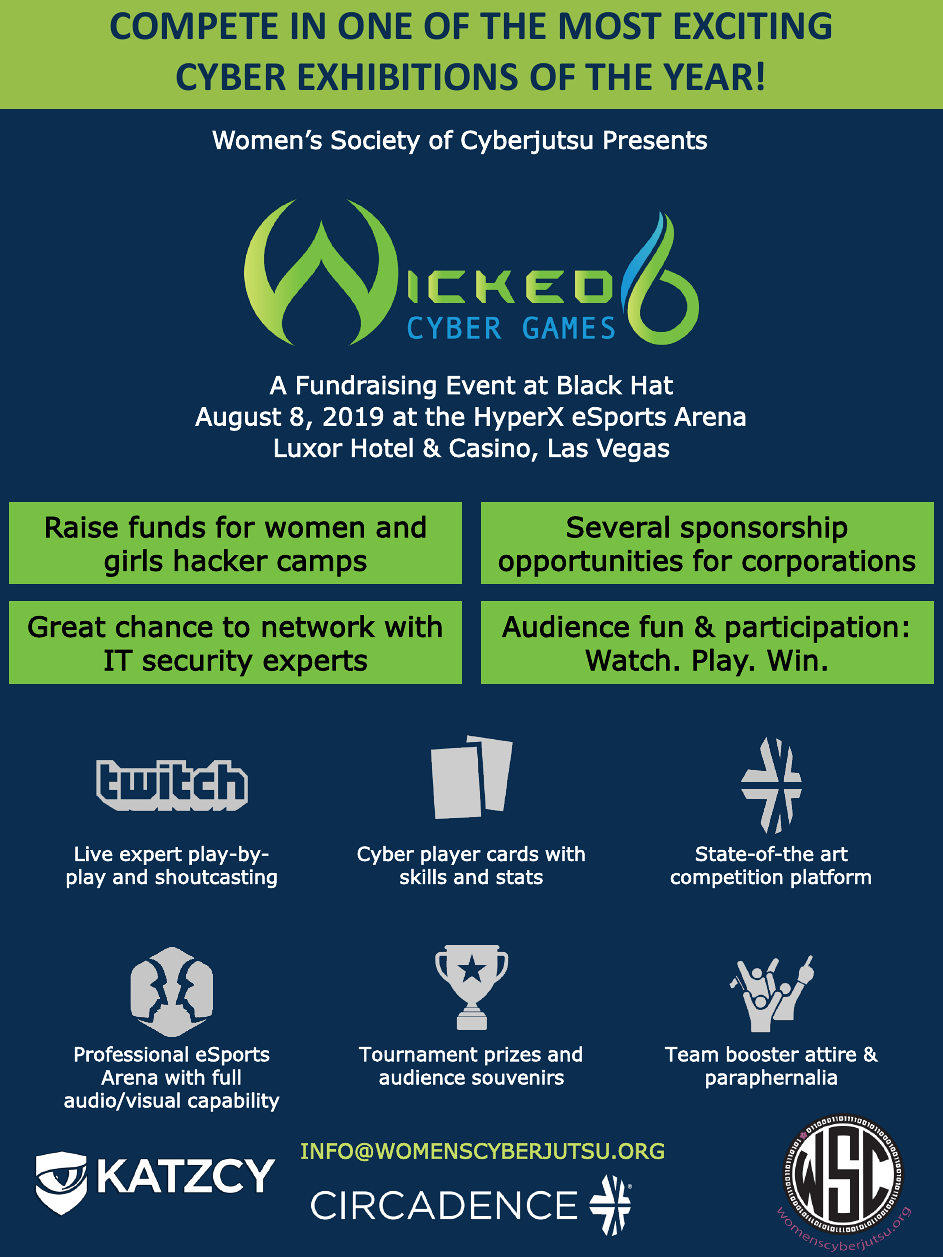 The height and width of the document is (1257, 943). I want to click on sponsorship, so click(764, 529).
